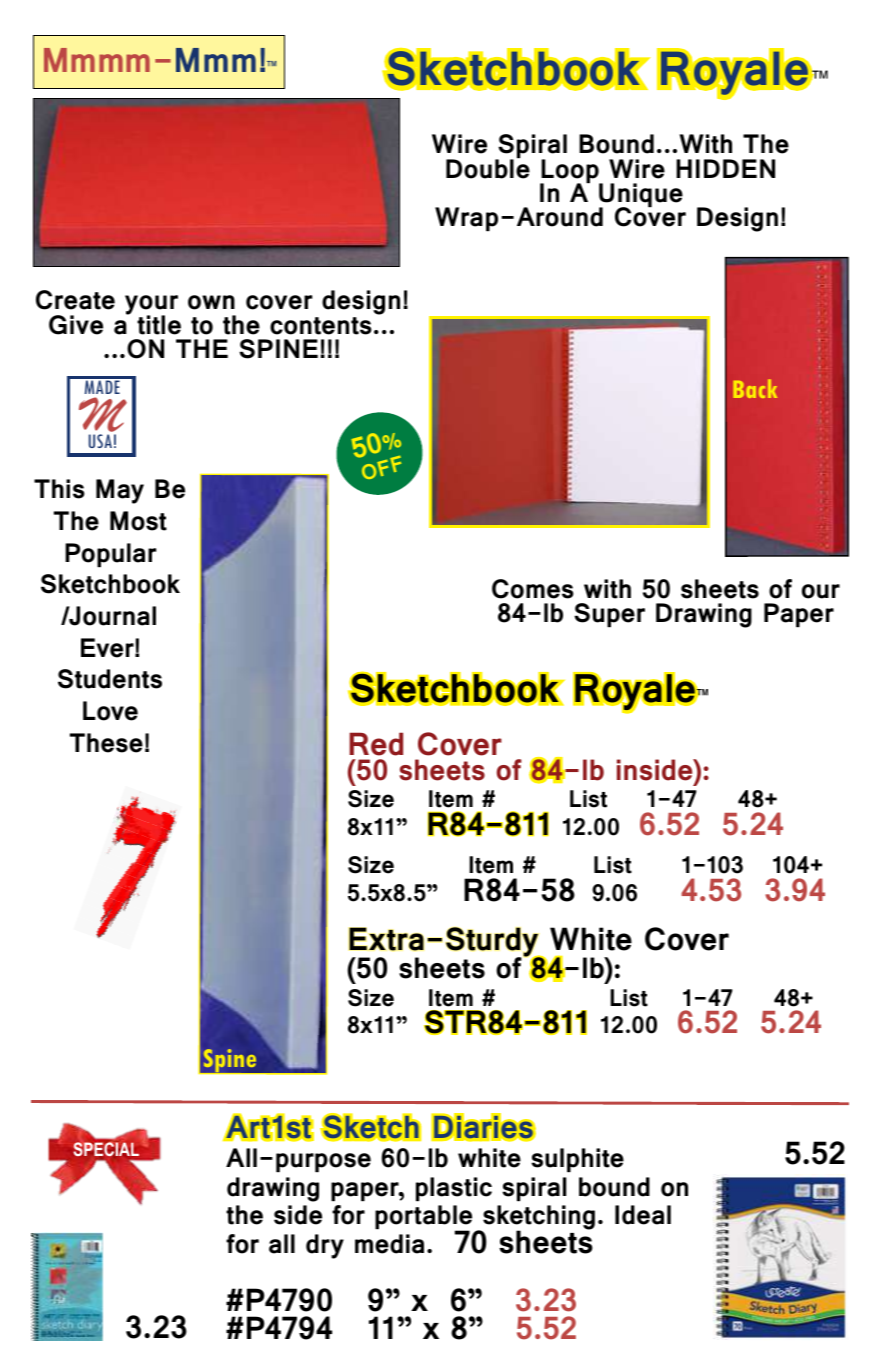 The height and width of the screenshot is (1372, 880). What do you see at coordinates (376, 744) in the screenshot?
I see `Red` at bounding box center [376, 744].
